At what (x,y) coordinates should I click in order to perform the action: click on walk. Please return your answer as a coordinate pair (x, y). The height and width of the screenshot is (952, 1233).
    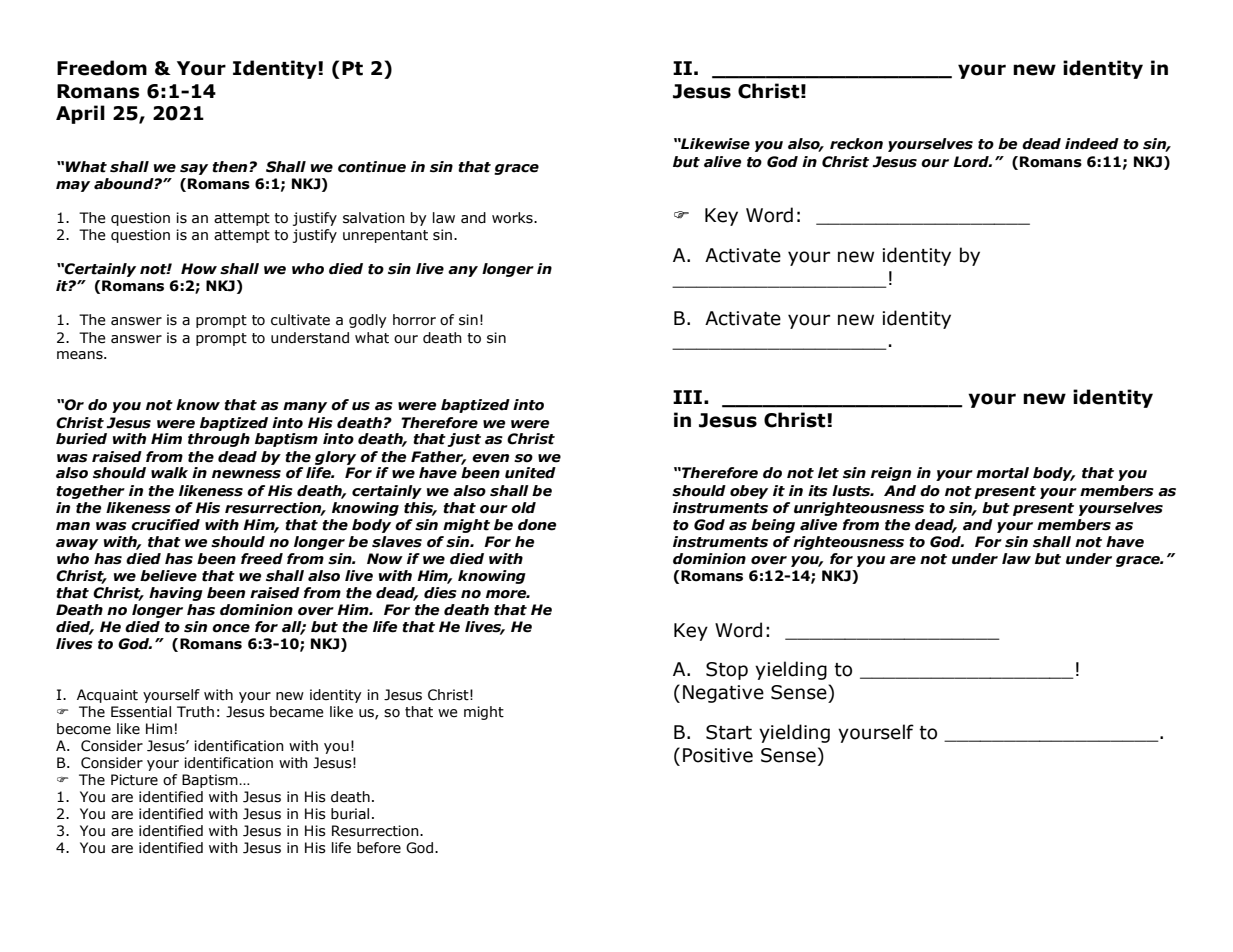
    Looking at the image, I should click on (169, 473).
